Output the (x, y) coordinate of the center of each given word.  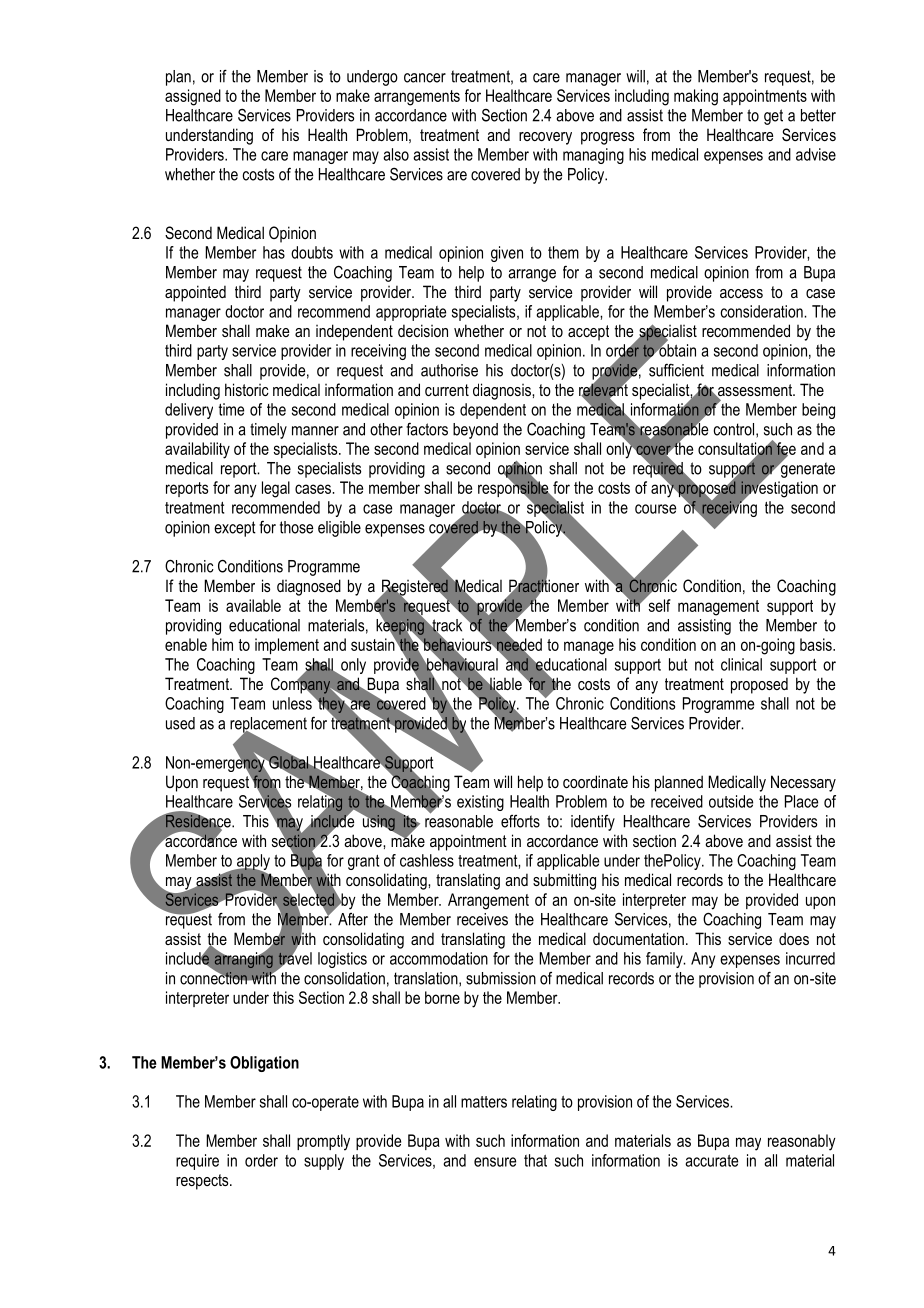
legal (276, 489)
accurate (711, 1161)
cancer (425, 78)
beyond (475, 431)
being (818, 411)
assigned (193, 97)
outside (731, 801)
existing (480, 803)
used (180, 723)
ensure (495, 1162)
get (773, 117)
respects (203, 1182)
